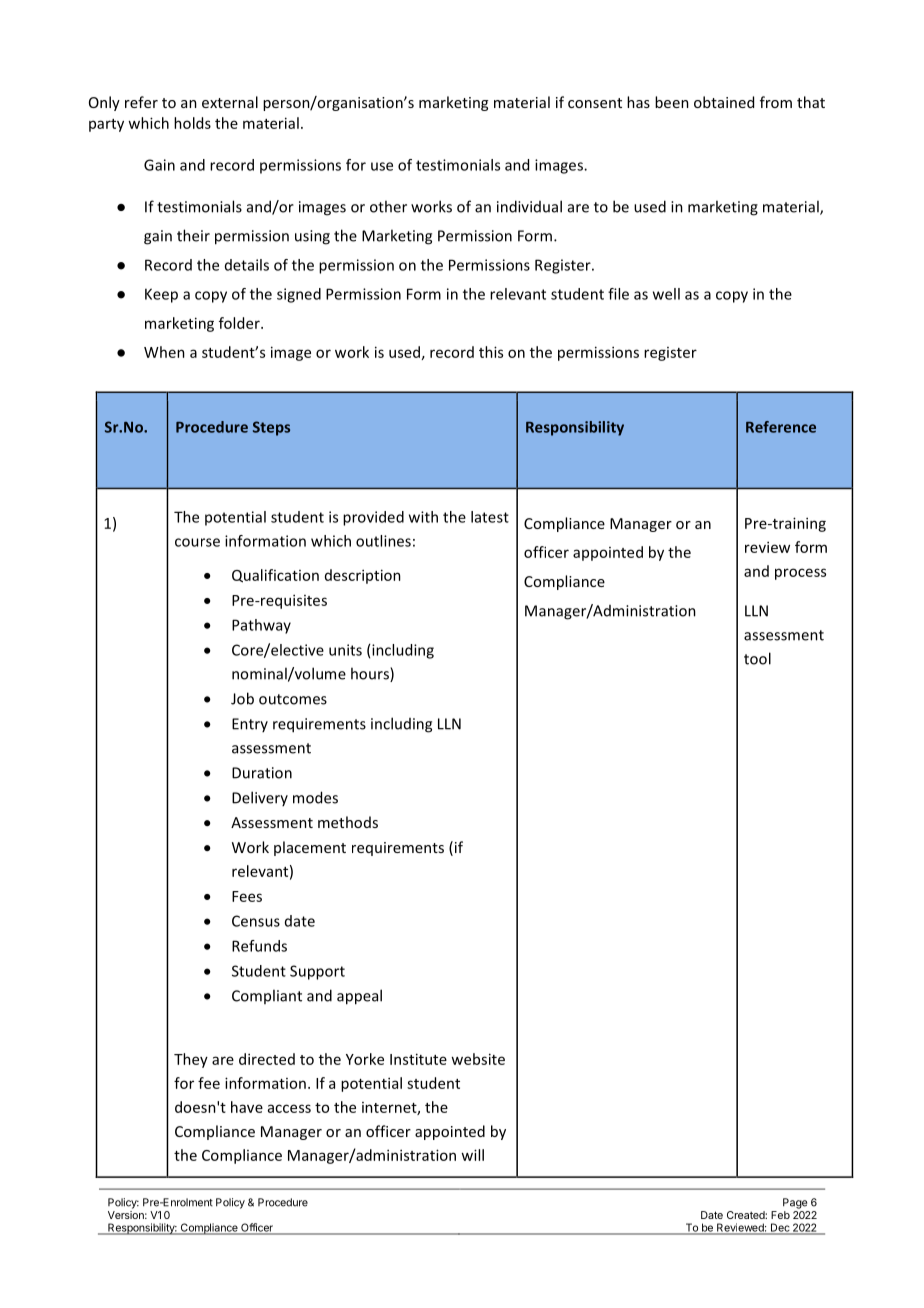  I want to click on obtained, so click(724, 102).
